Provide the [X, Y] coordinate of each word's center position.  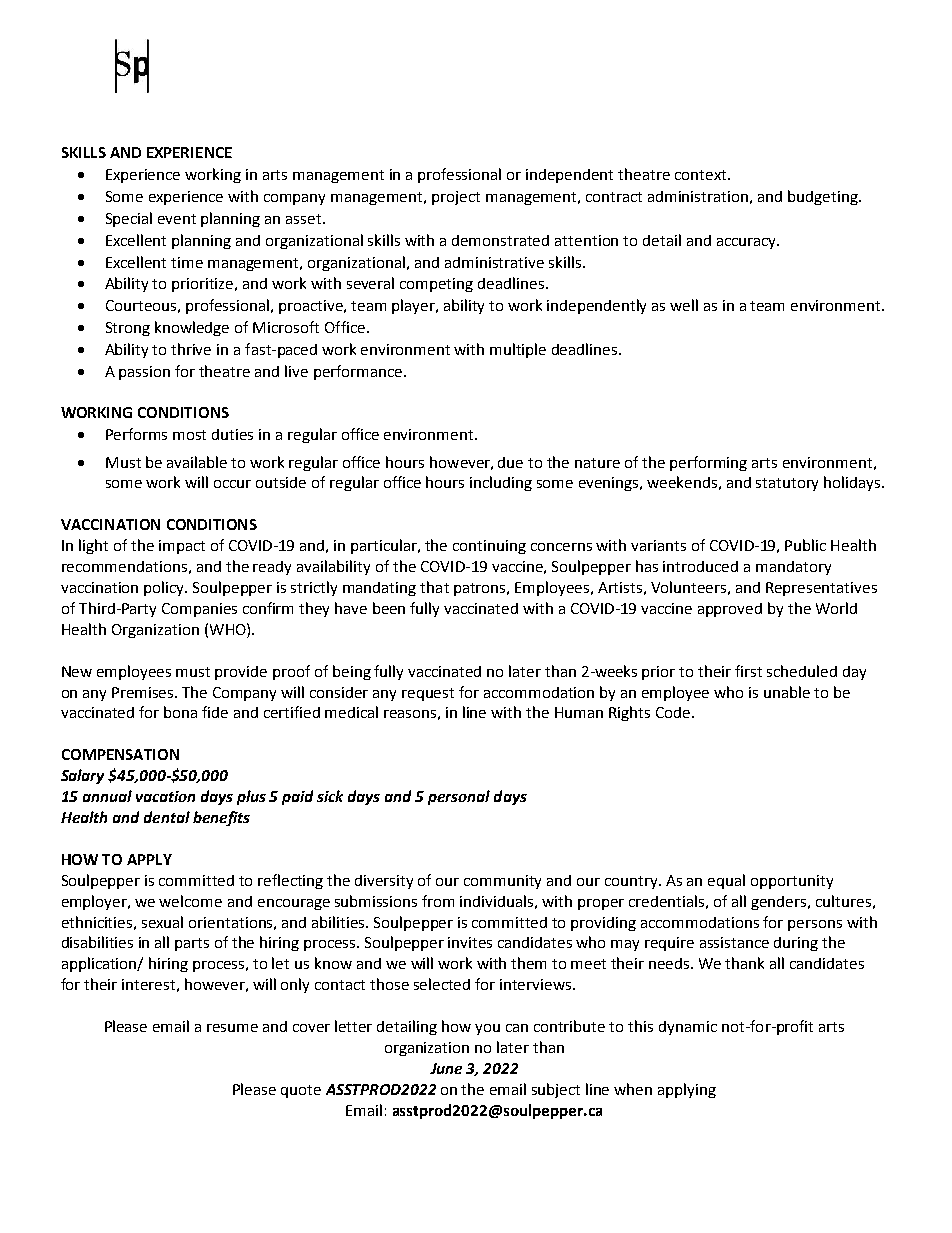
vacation [165, 796]
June [446, 1068]
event [177, 219]
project [456, 198]
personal [459, 797]
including [501, 483]
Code [673, 712]
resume [232, 1028]
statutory [787, 484]
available [197, 462]
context [702, 175]
